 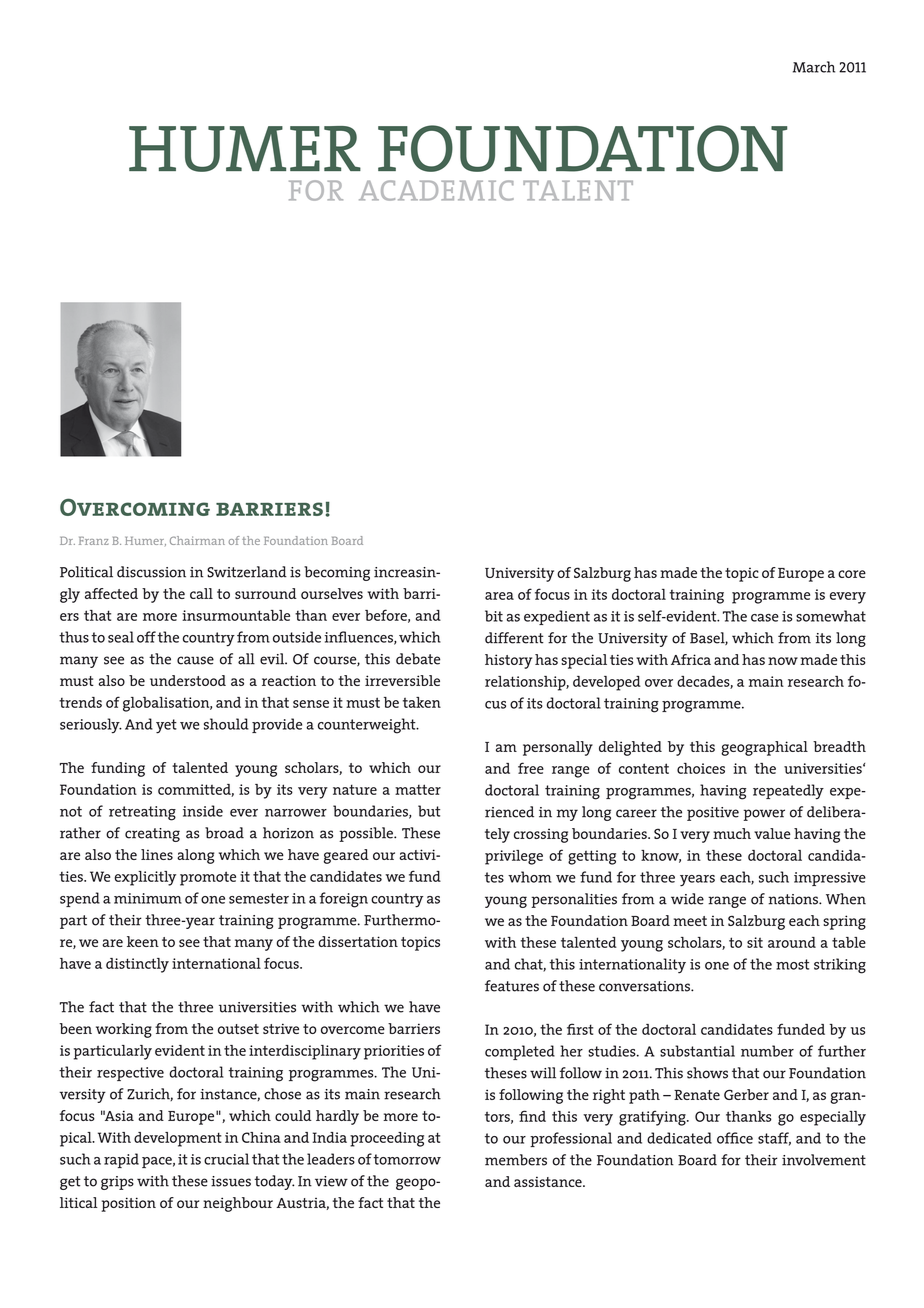 I want to click on Chairman, so click(x=197, y=540).
